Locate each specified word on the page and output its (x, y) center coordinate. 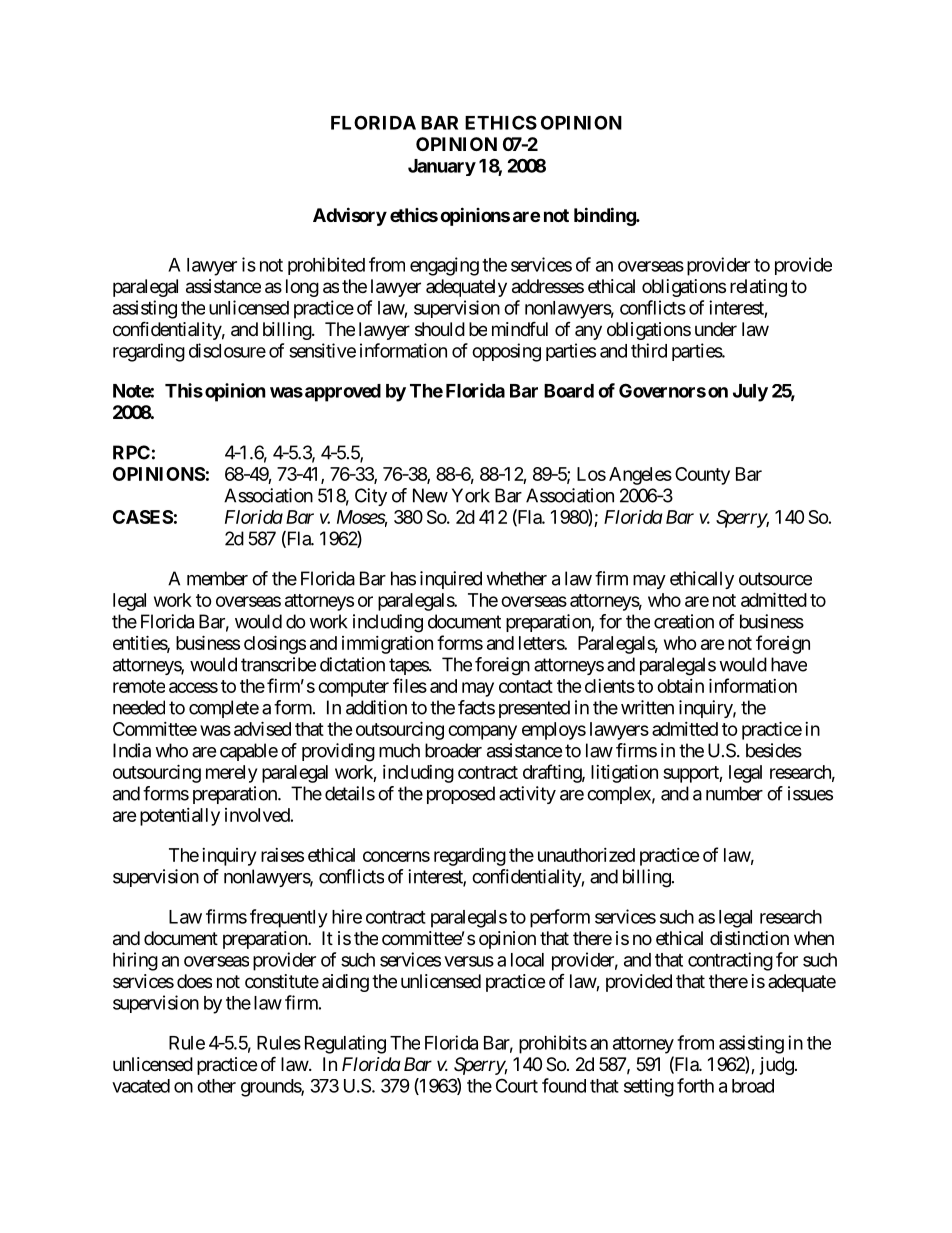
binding (605, 216)
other (216, 1086)
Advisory (350, 216)
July (750, 393)
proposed (461, 795)
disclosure (227, 350)
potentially (180, 817)
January (442, 167)
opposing (506, 352)
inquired (451, 580)
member (217, 578)
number (734, 793)
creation (684, 621)
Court (517, 1085)
